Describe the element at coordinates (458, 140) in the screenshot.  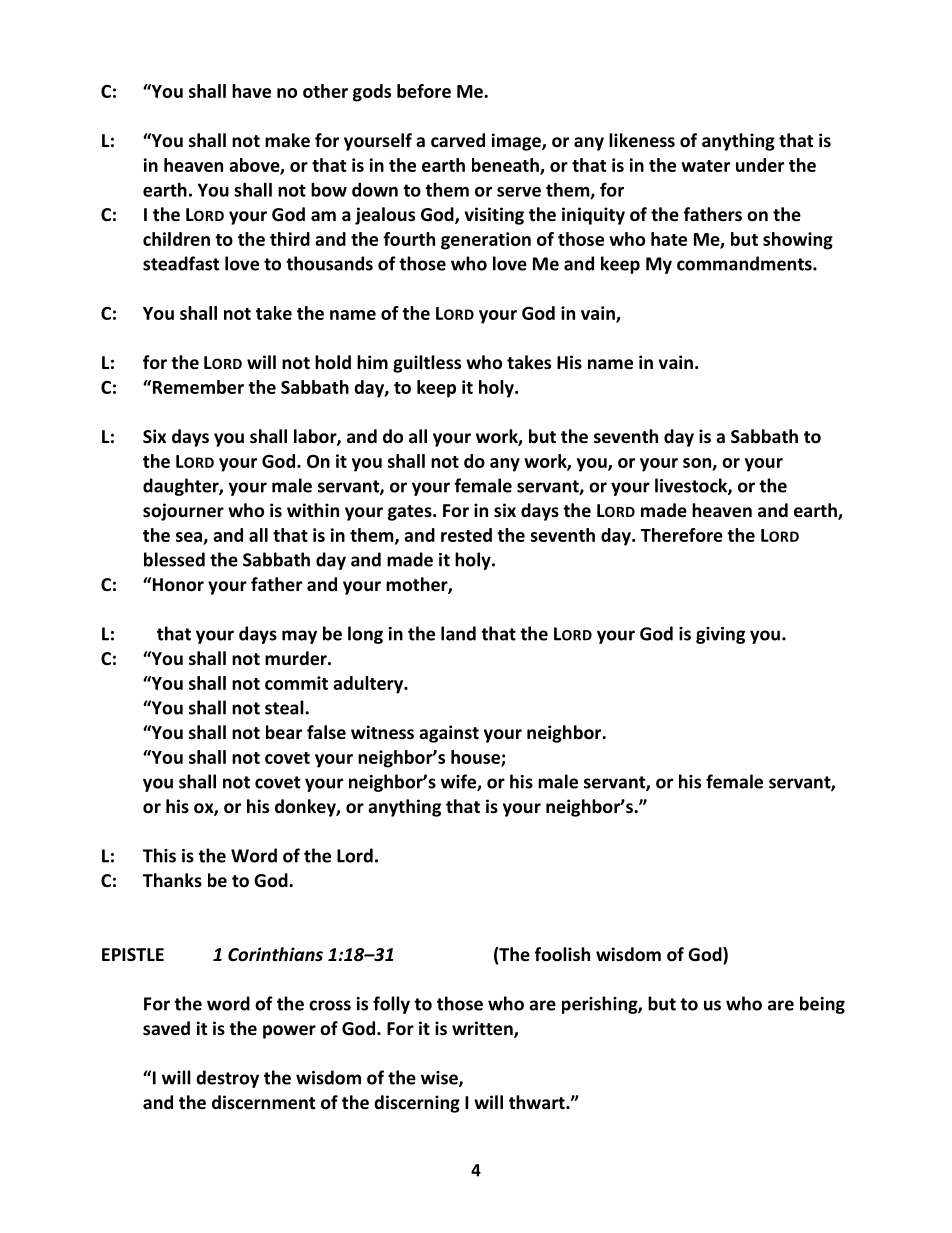
I see `carved` at that location.
